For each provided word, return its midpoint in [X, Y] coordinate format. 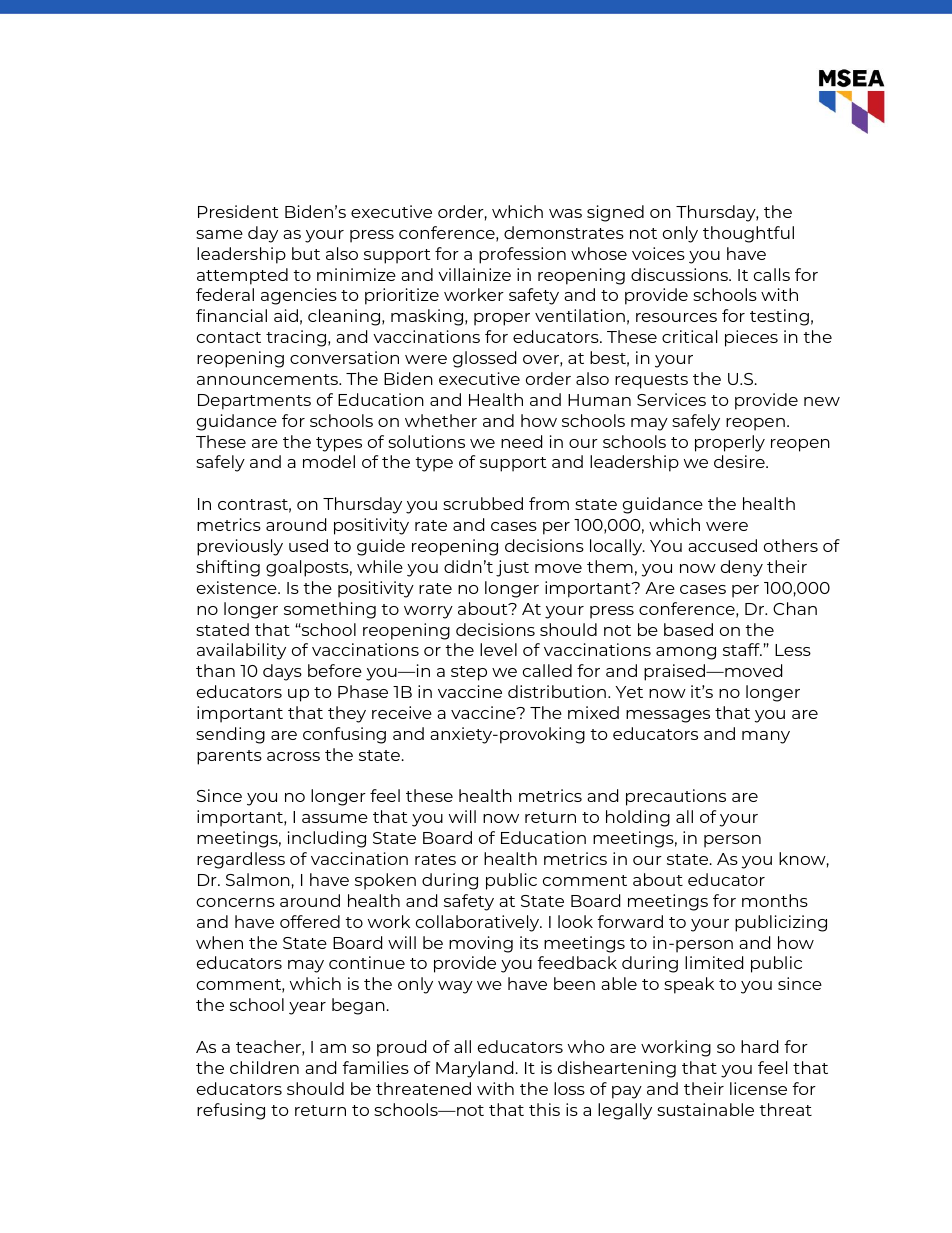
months [775, 900]
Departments [254, 402]
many [766, 737]
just [512, 568]
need [521, 441]
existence [238, 587]
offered [310, 921]
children [264, 1067]
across [293, 756]
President [238, 211]
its [529, 942]
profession [522, 255]
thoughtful [748, 234]
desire [740, 461]
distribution [557, 691]
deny [742, 568]
